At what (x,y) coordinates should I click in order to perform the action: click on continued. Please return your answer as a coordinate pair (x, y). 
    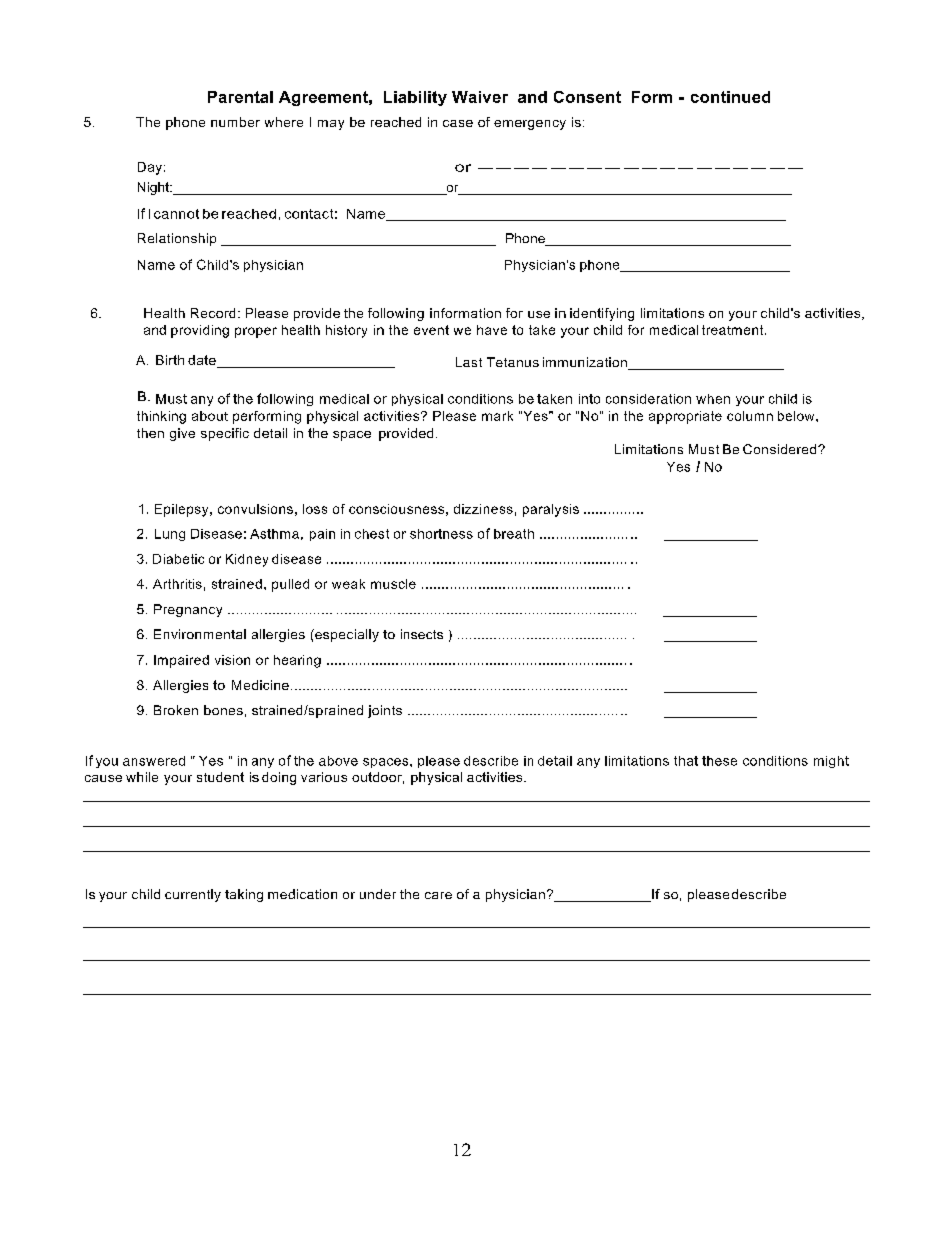
    Looking at the image, I should click on (730, 97).
